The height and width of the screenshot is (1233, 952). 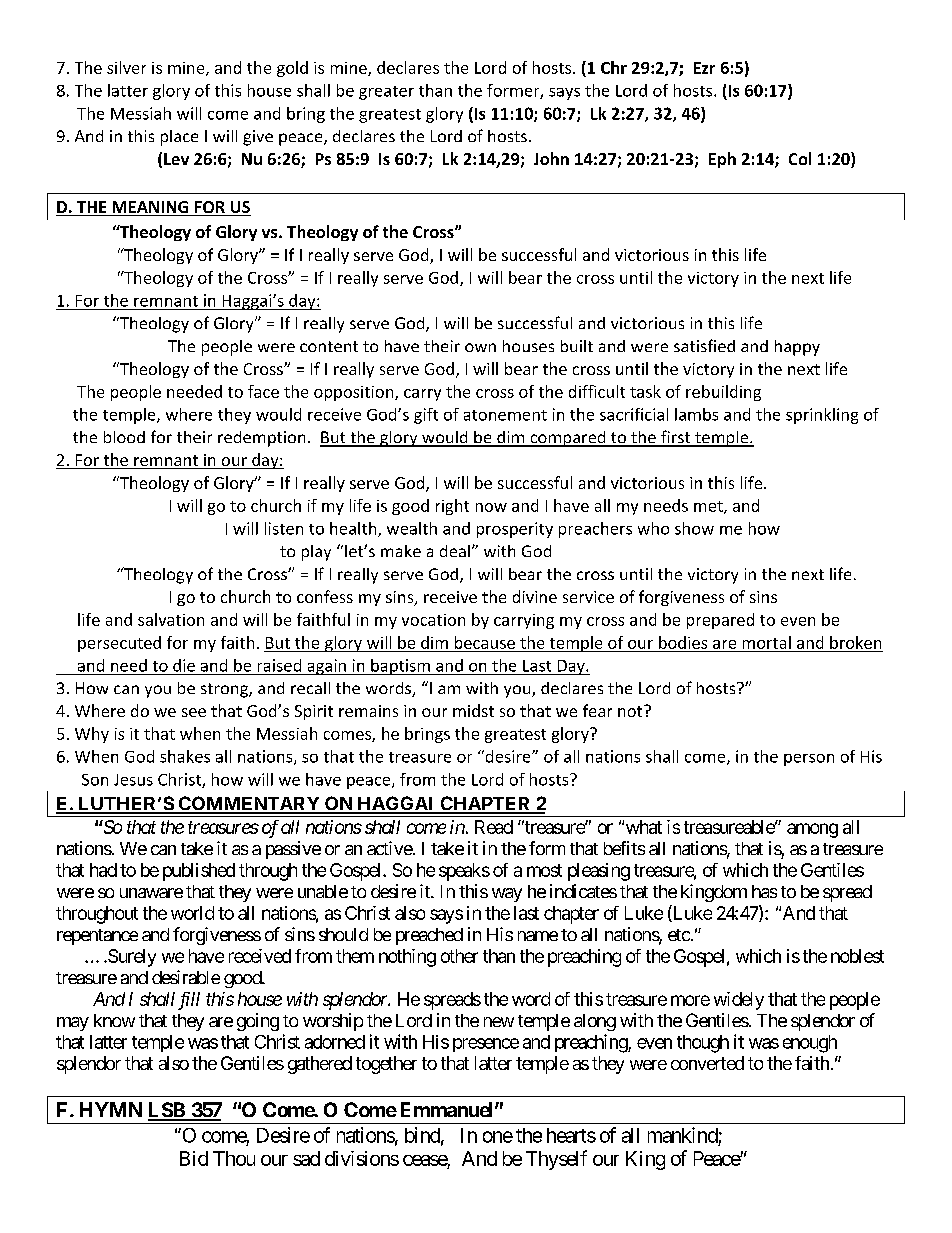 I want to click on sprinkling, so click(x=822, y=416).
